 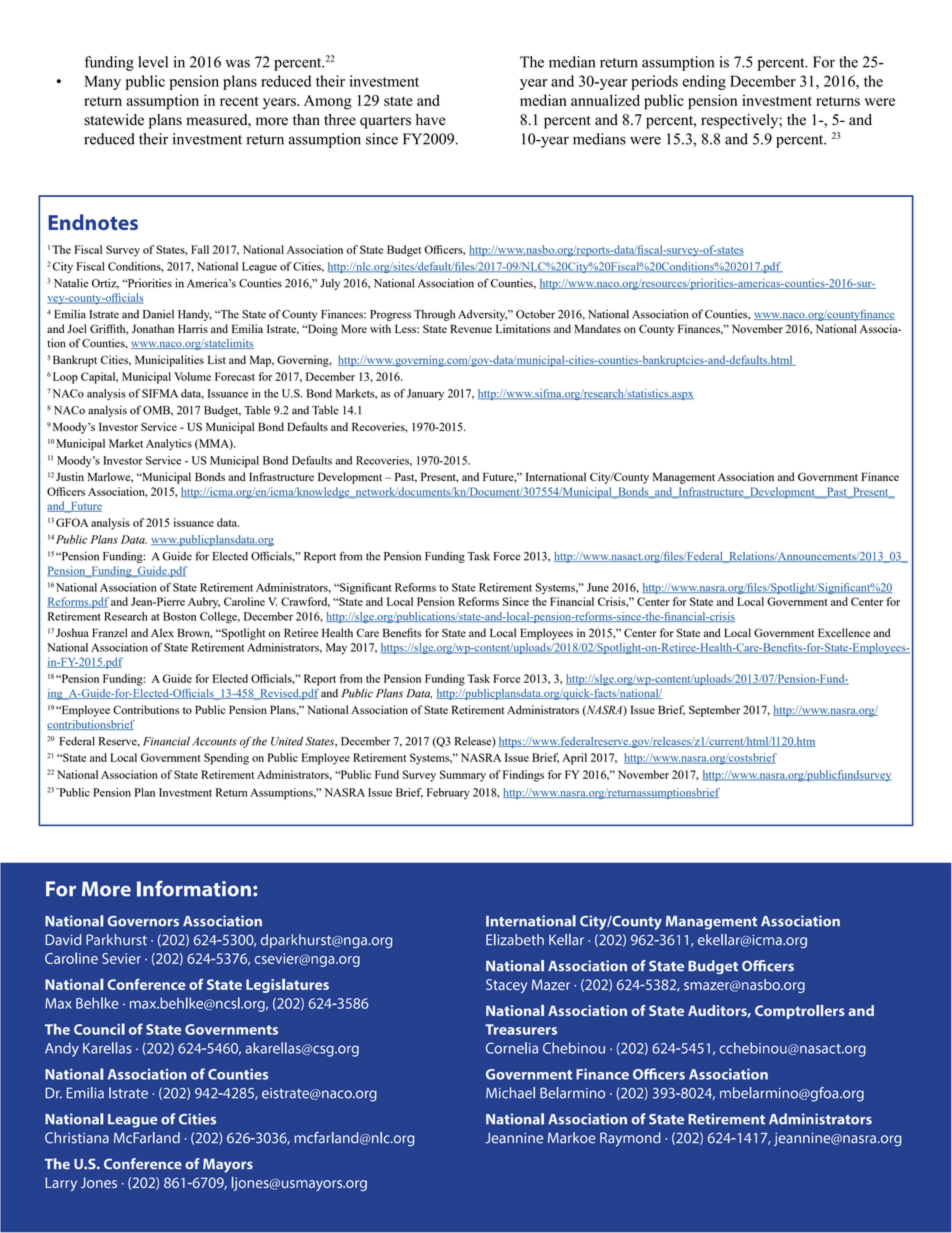 I want to click on Mandates, so click(x=598, y=328).
